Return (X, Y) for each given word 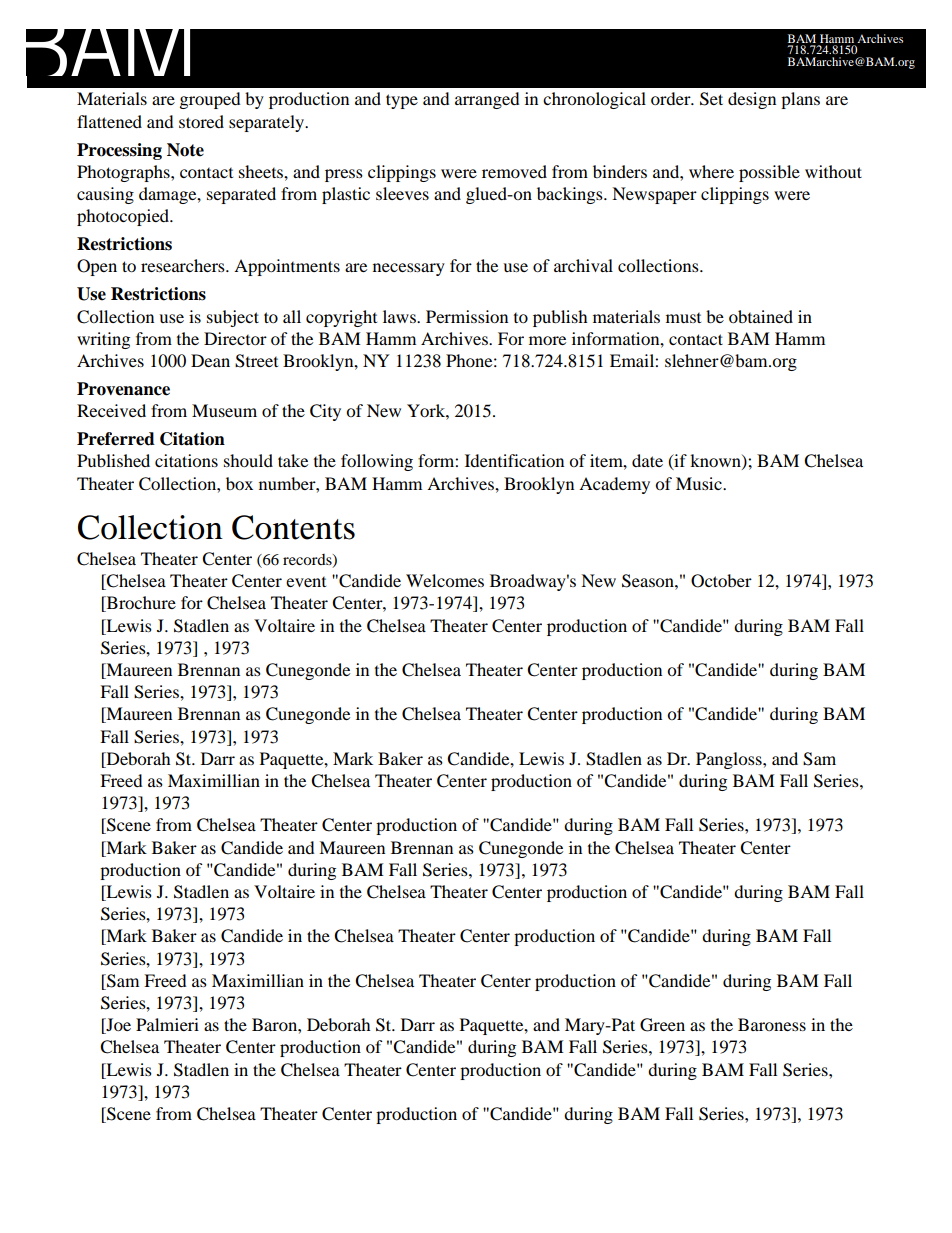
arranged (487, 100)
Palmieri (167, 1024)
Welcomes (445, 580)
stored (201, 121)
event (306, 582)
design (752, 100)
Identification (514, 460)
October (721, 581)
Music (700, 483)
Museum (224, 410)
